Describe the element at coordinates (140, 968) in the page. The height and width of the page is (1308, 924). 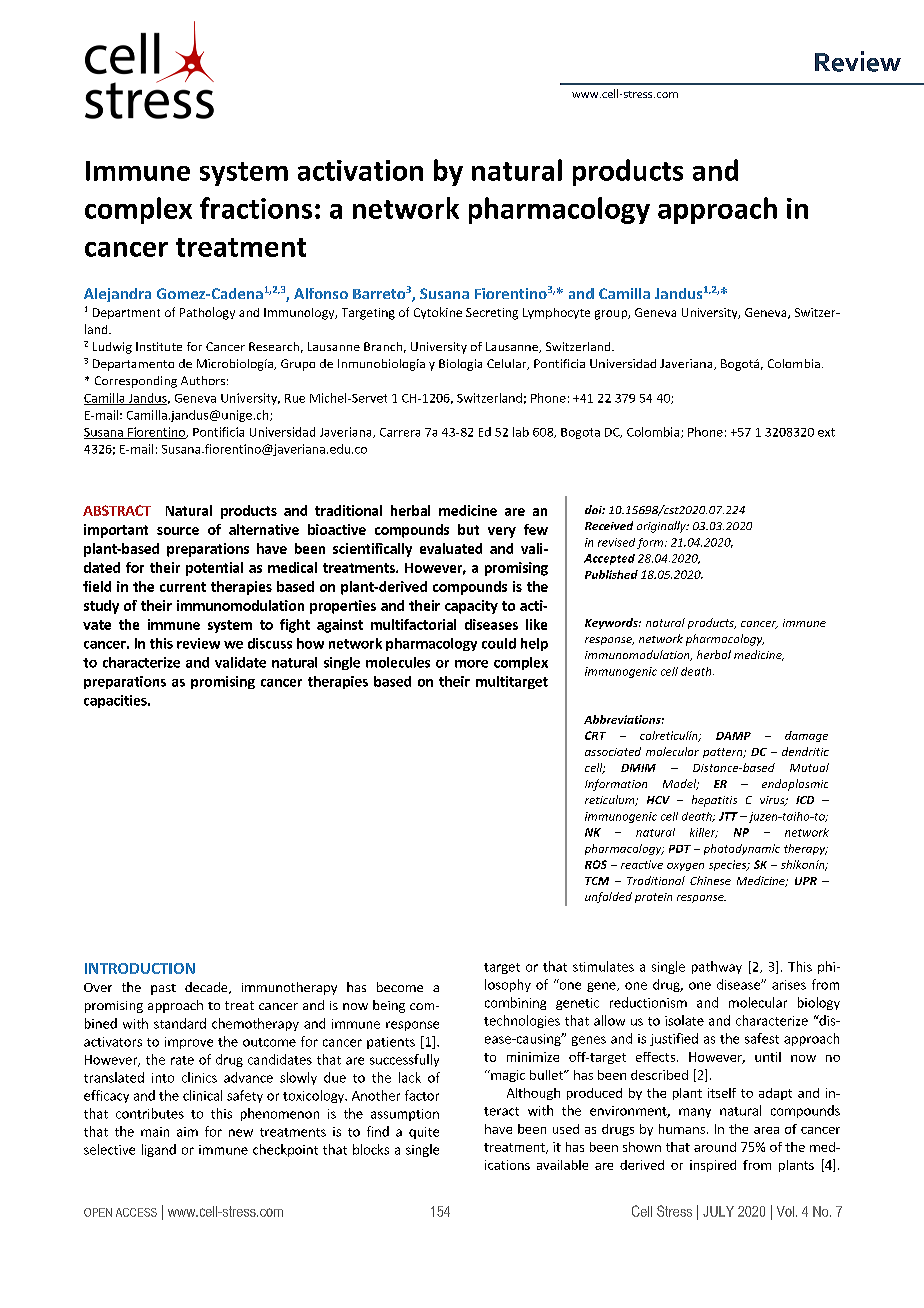
I see `INTRODUCTION` at that location.
